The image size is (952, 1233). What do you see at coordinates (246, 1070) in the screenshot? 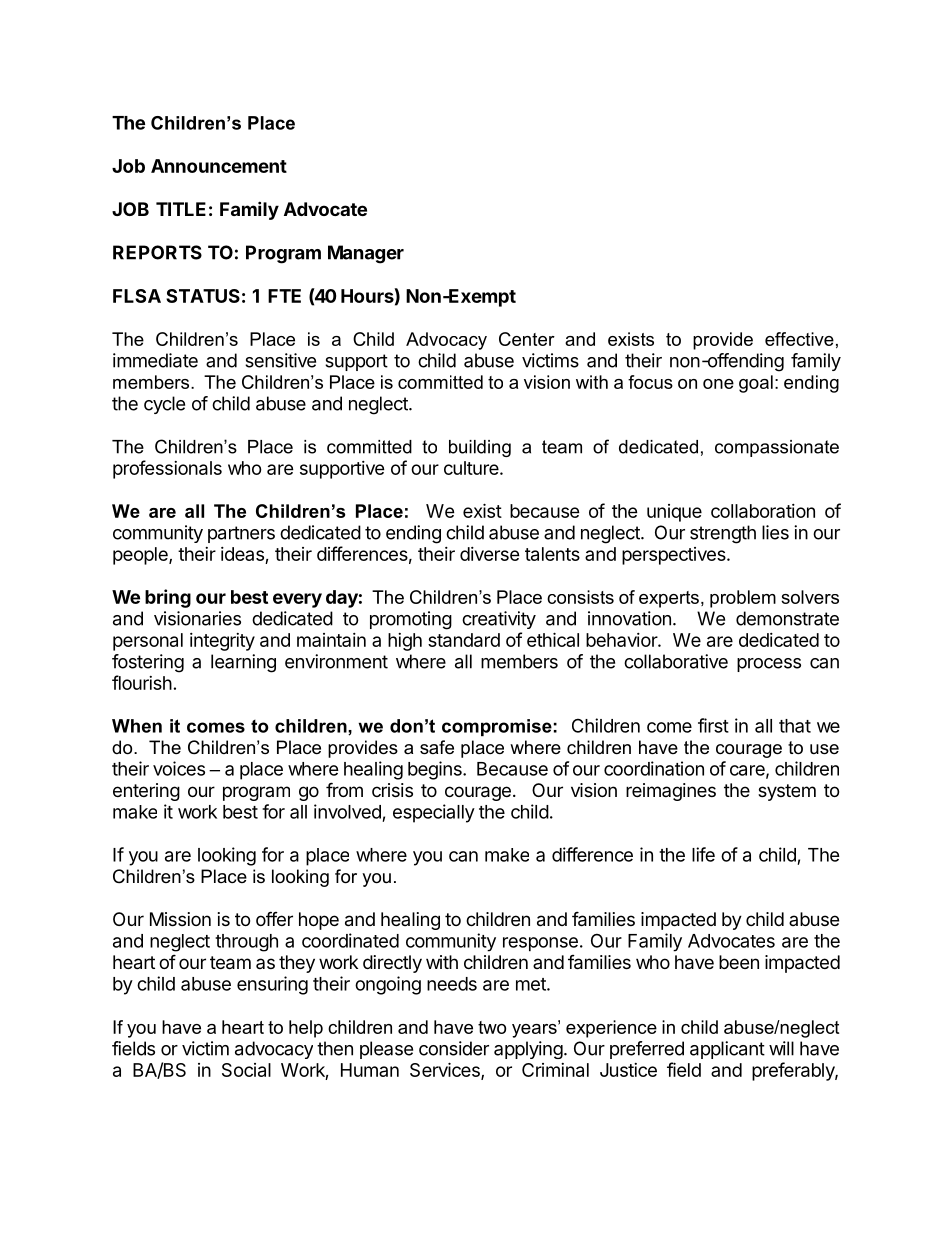
I see `Social` at bounding box center [246, 1070].
